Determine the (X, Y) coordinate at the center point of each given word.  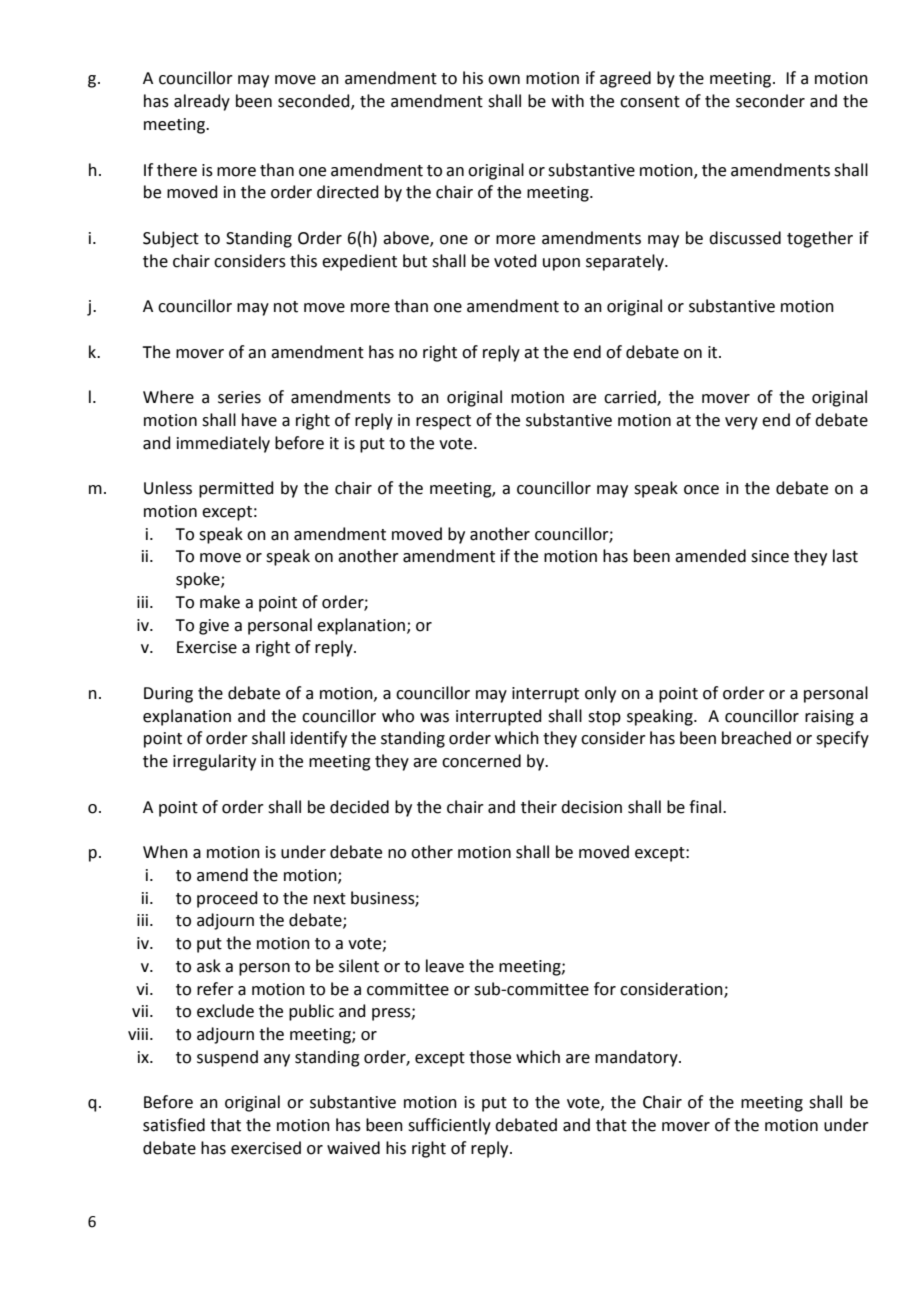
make (220, 602)
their (539, 807)
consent (650, 102)
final (706, 807)
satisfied (174, 1125)
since (770, 556)
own (504, 80)
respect (443, 422)
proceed (227, 899)
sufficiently (449, 1126)
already (202, 102)
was (434, 718)
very (741, 423)
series (239, 397)
